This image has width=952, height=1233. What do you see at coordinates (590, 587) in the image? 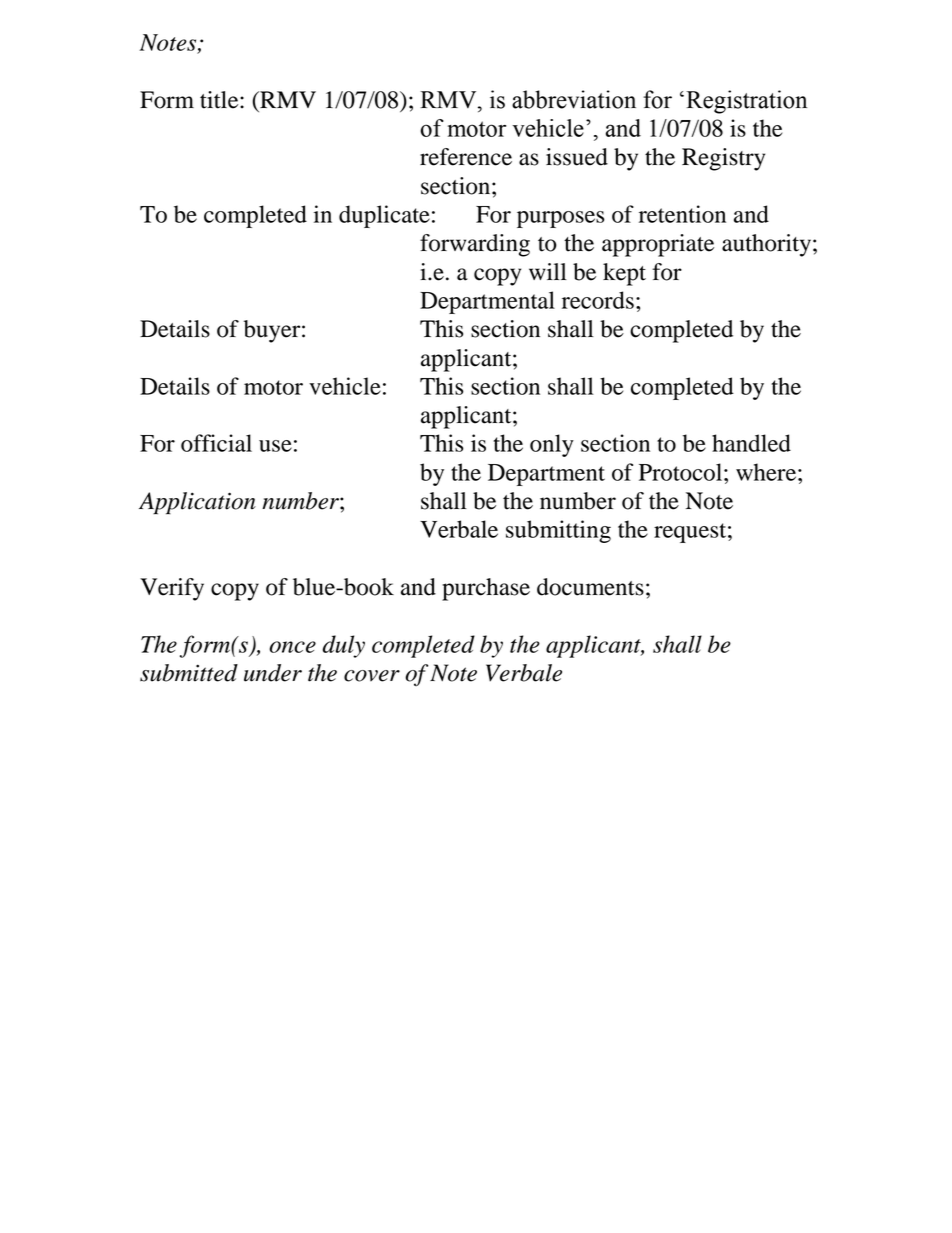
I see `documents` at bounding box center [590, 587].
